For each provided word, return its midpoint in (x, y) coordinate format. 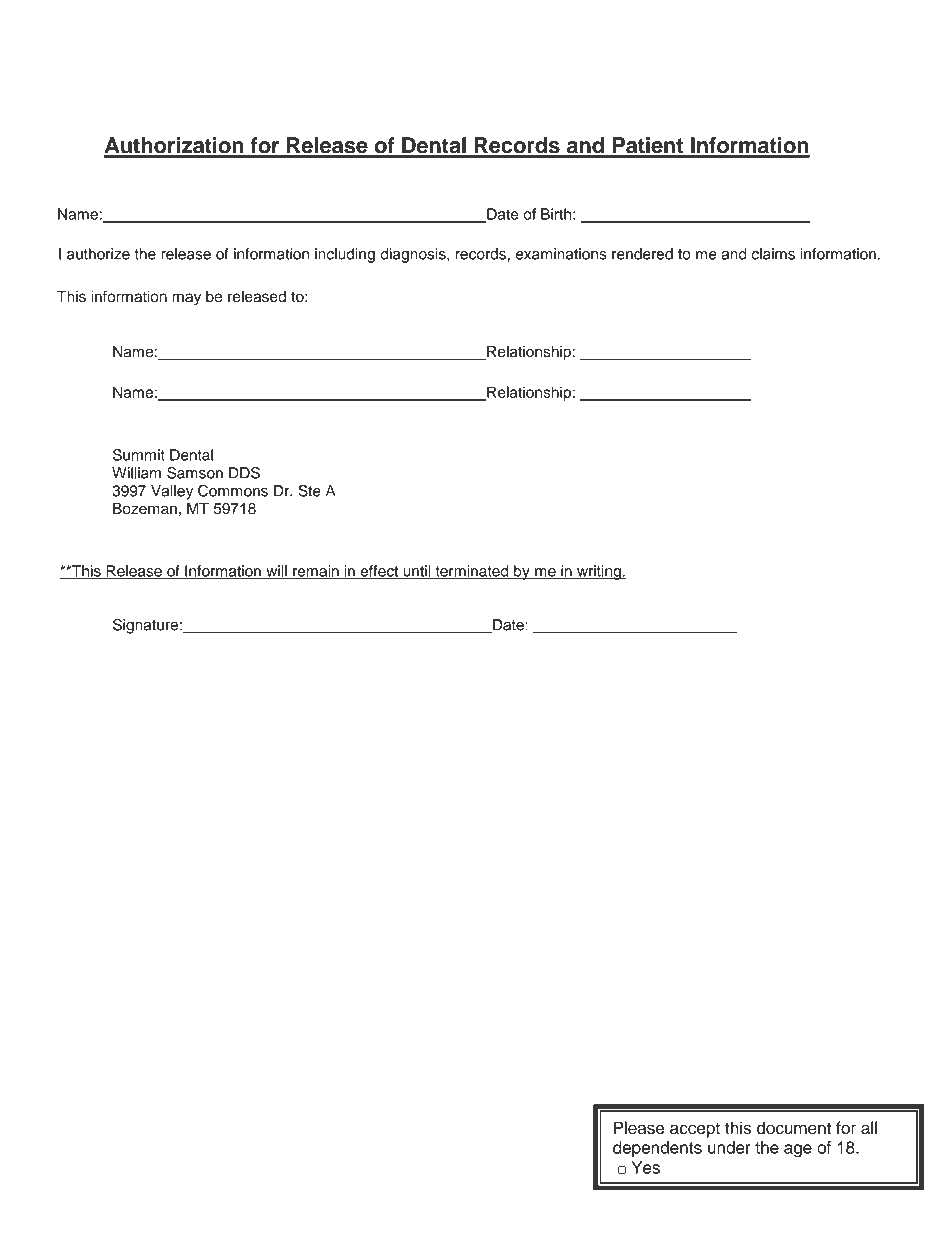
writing (599, 572)
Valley (172, 492)
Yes (645, 1167)
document (794, 1128)
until (417, 572)
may (186, 299)
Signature (145, 626)
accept (695, 1130)
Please (639, 1128)
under (729, 1147)
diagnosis (414, 255)
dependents (657, 1149)
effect (379, 572)
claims (773, 254)
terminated (471, 572)
